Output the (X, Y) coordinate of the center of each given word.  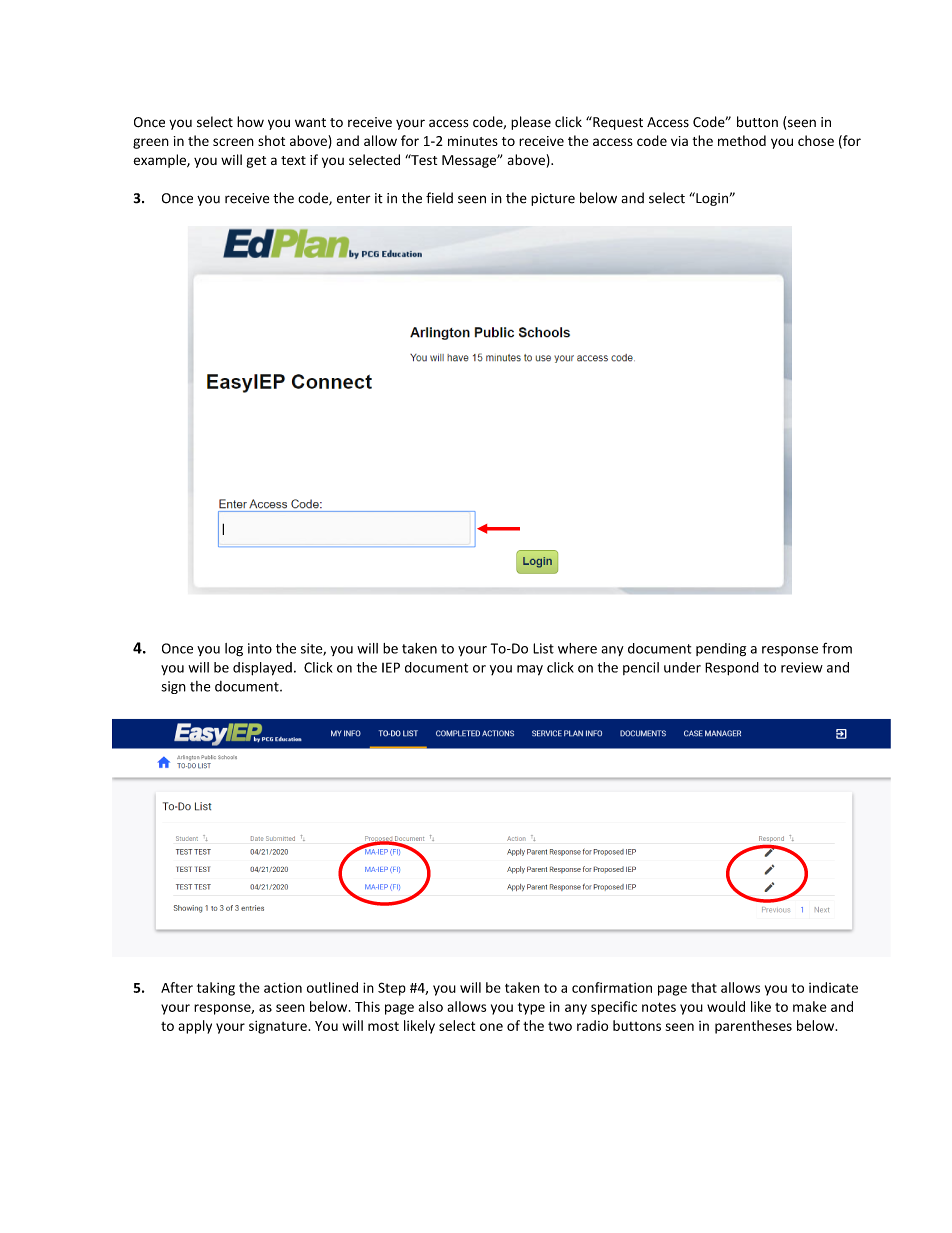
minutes (473, 141)
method (742, 140)
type (531, 1008)
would (726, 1006)
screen (233, 142)
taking (216, 989)
